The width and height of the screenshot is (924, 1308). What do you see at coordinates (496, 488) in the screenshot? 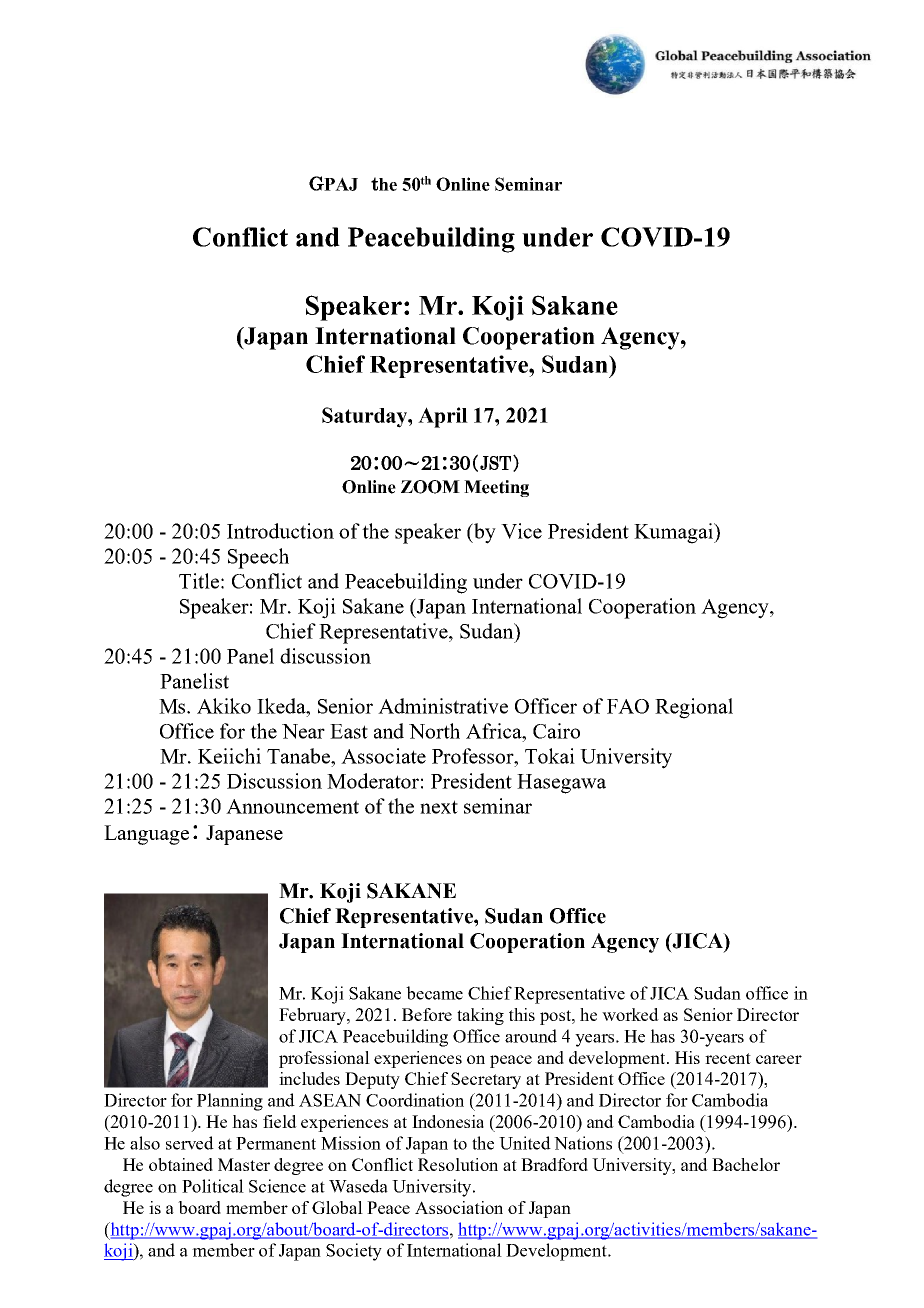
I see `Meeting` at bounding box center [496, 488].
